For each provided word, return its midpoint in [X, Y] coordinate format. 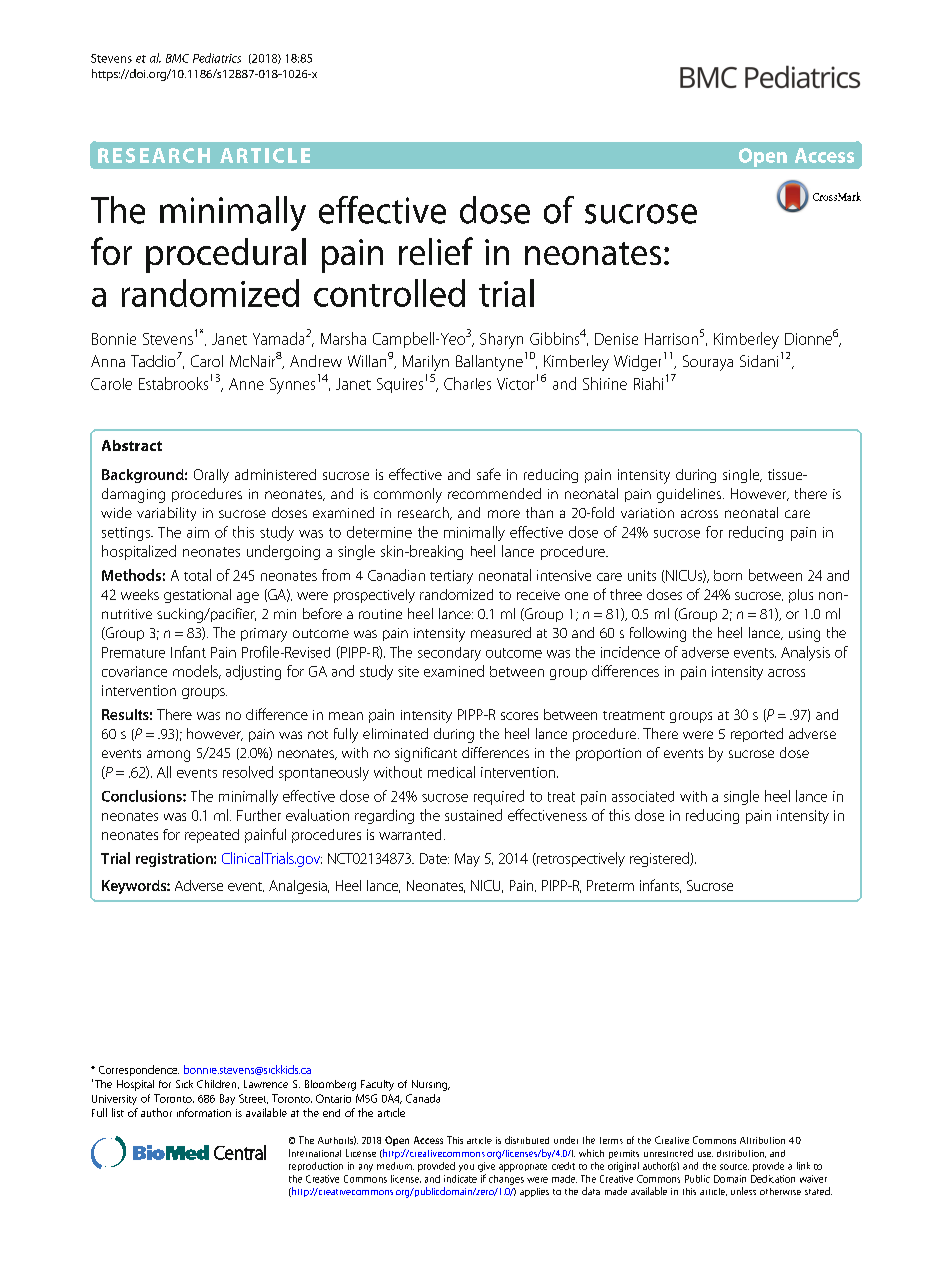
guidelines [690, 495]
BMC [177, 58]
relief [436, 251]
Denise [616, 339]
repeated [212, 836]
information [204, 1112]
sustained [473, 815]
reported [757, 735]
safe [489, 474]
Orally [211, 476]
